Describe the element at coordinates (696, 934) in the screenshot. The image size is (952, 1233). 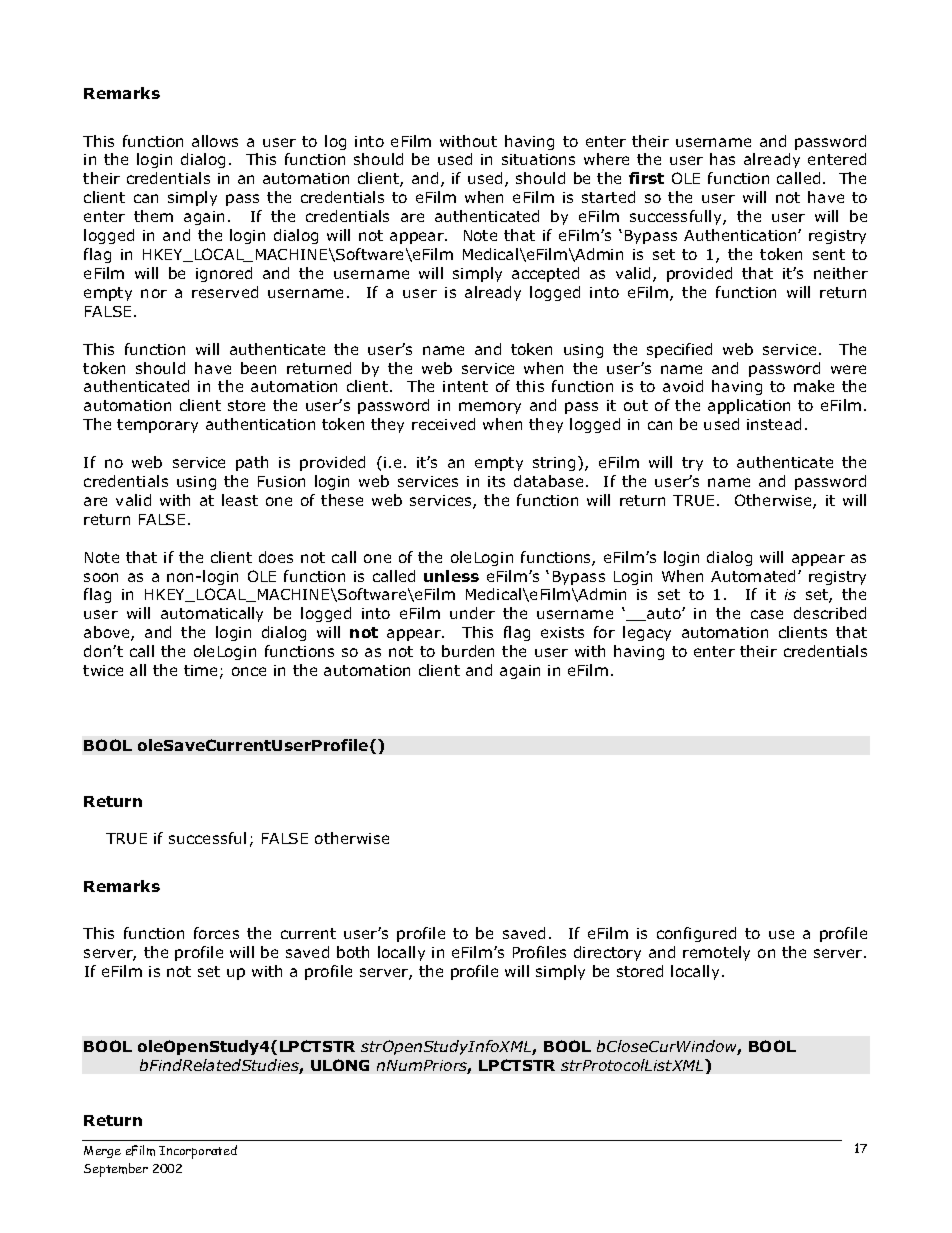
I see `configured` at that location.
